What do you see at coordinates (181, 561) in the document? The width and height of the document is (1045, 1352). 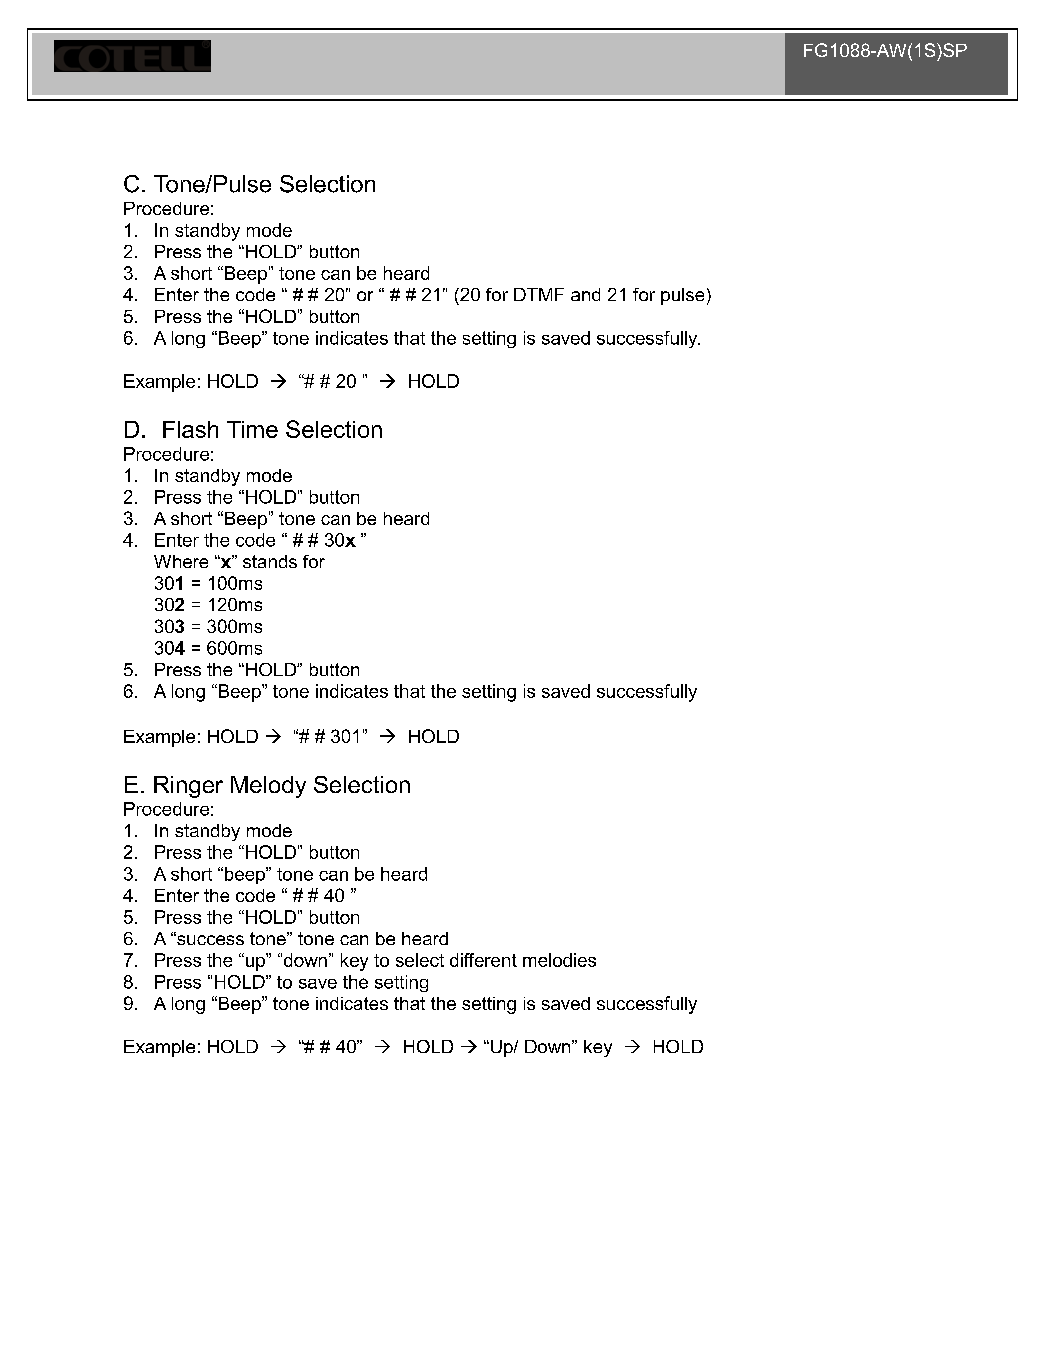 I see `Where` at bounding box center [181, 561].
